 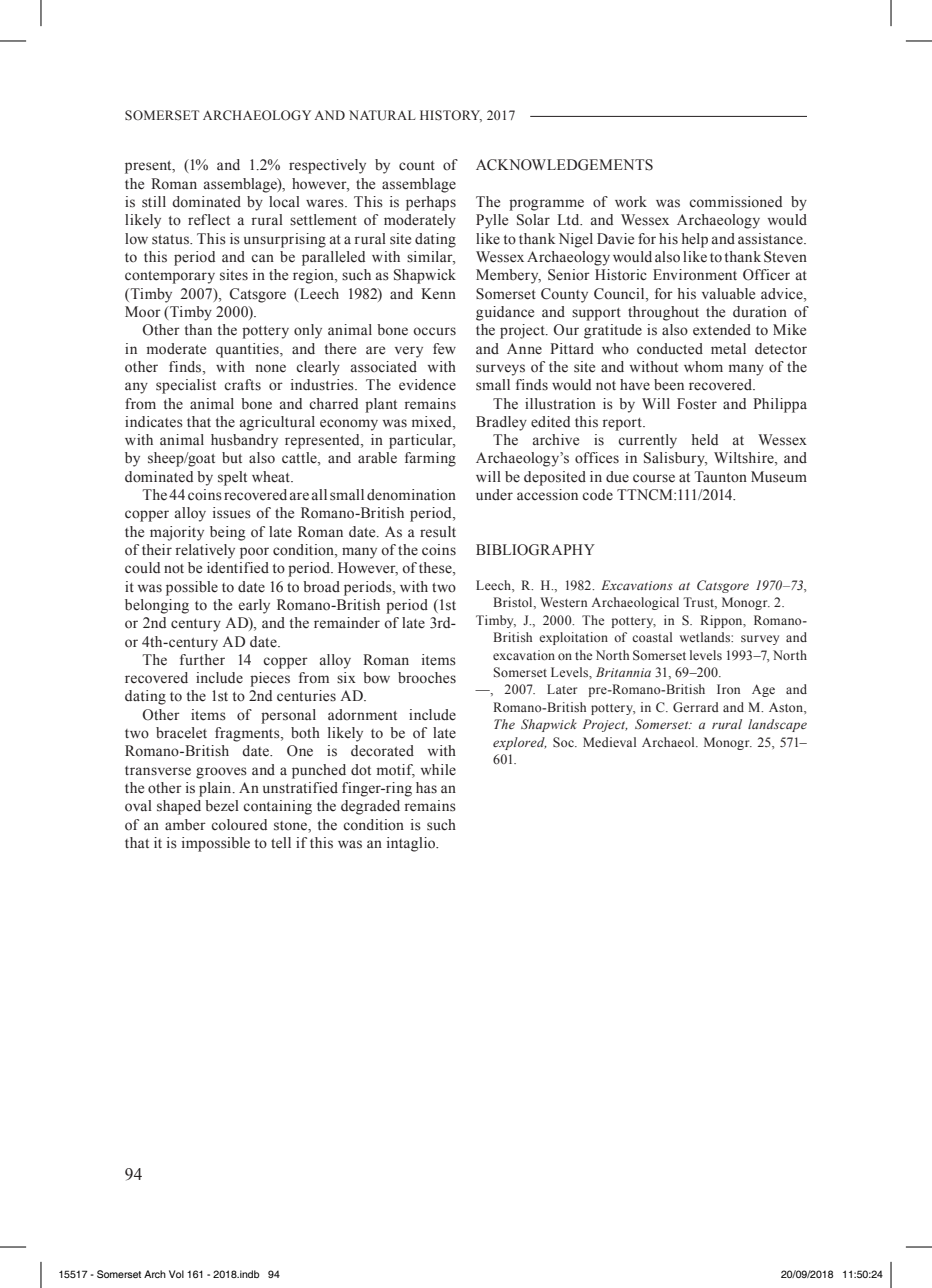 I want to click on landscape, so click(x=777, y=725).
